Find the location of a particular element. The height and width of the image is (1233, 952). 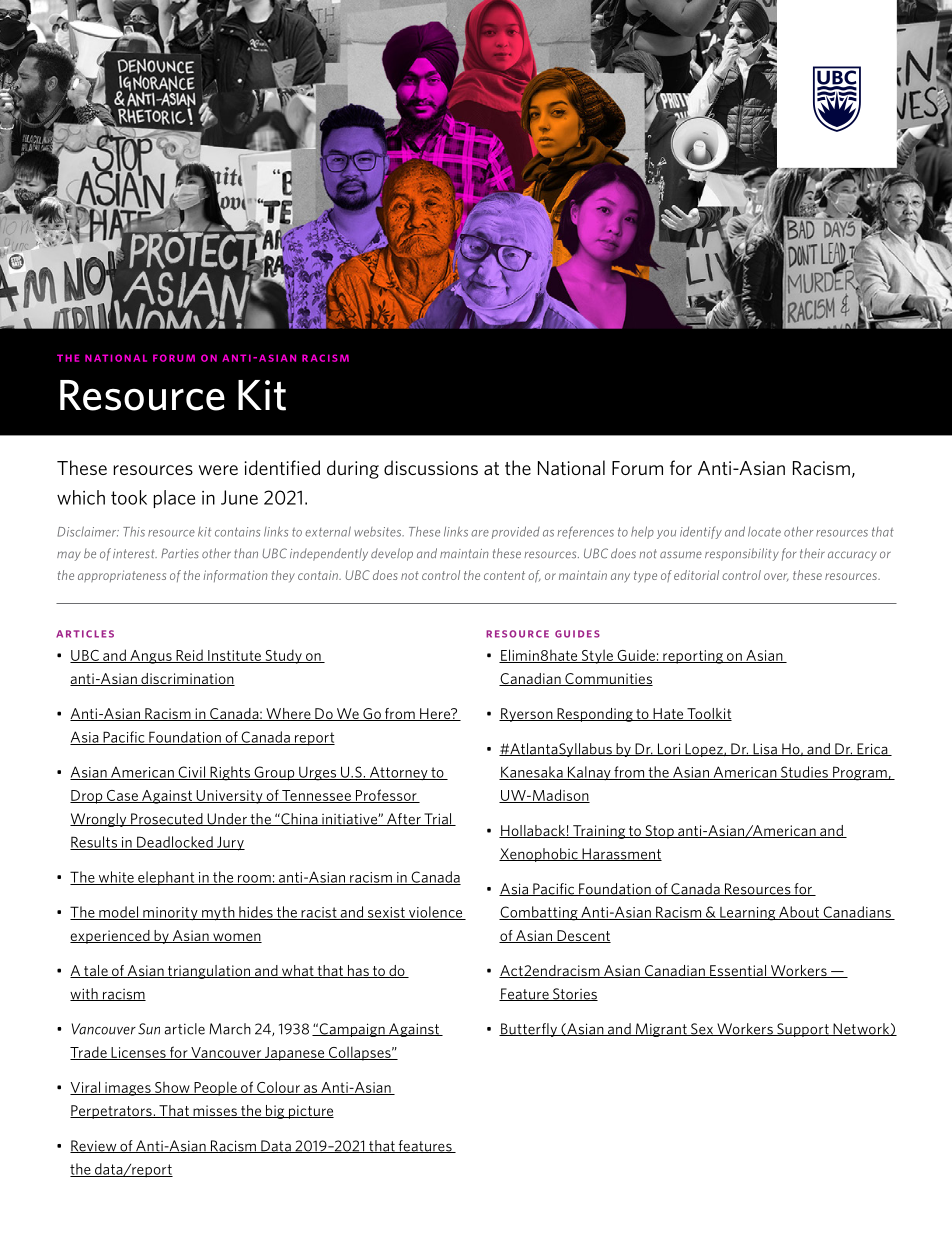

misses is located at coordinates (215, 1111).
